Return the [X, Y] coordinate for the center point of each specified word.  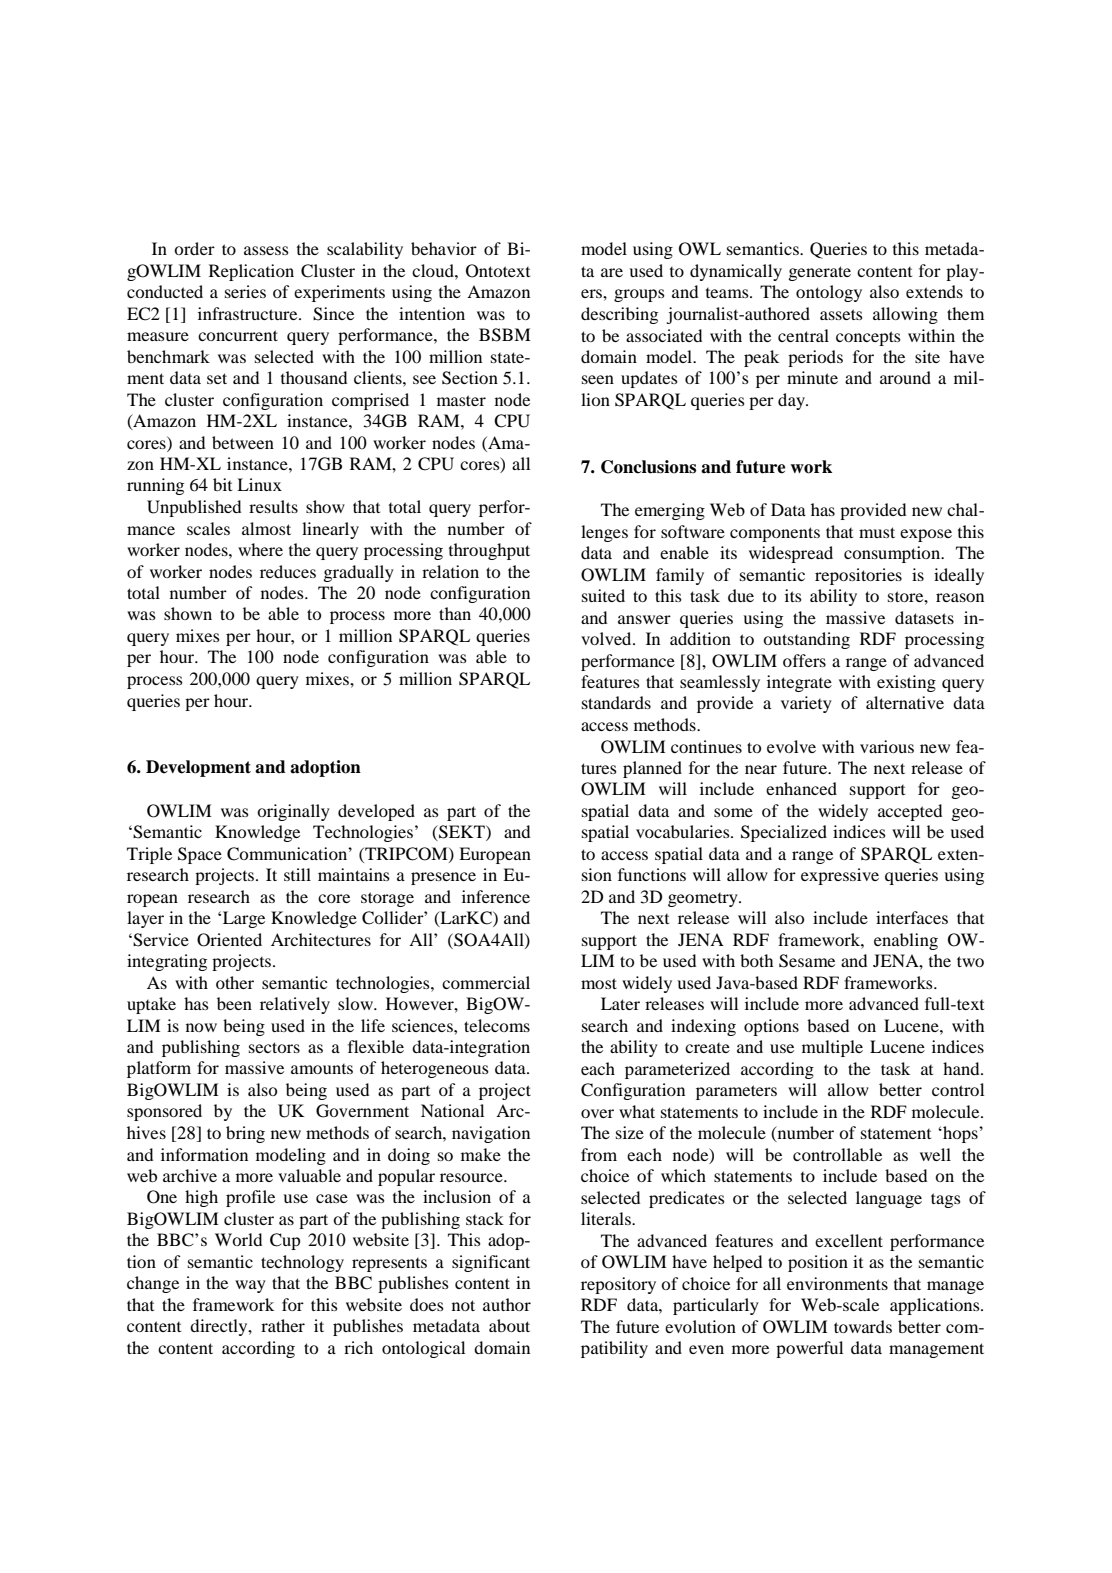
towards [863, 1326]
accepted [910, 812]
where [260, 549]
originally [293, 812]
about [509, 1325]
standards [616, 702]
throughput [489, 551]
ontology [829, 293]
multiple [832, 1048]
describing [619, 315]
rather [283, 1325]
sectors [274, 1047]
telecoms [497, 1025]
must [877, 532]
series [245, 291]
